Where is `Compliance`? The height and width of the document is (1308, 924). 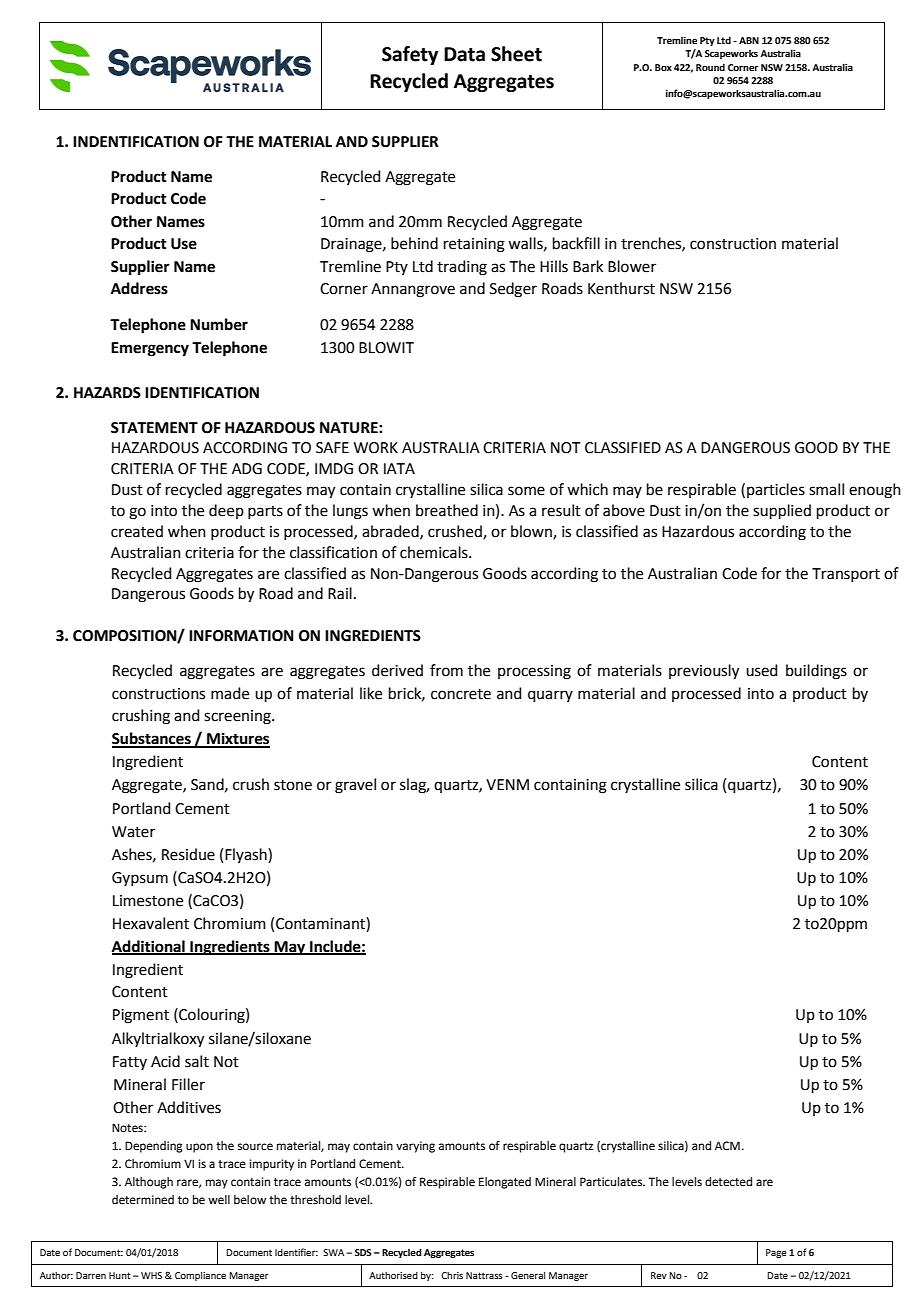 Compliance is located at coordinates (200, 1276).
